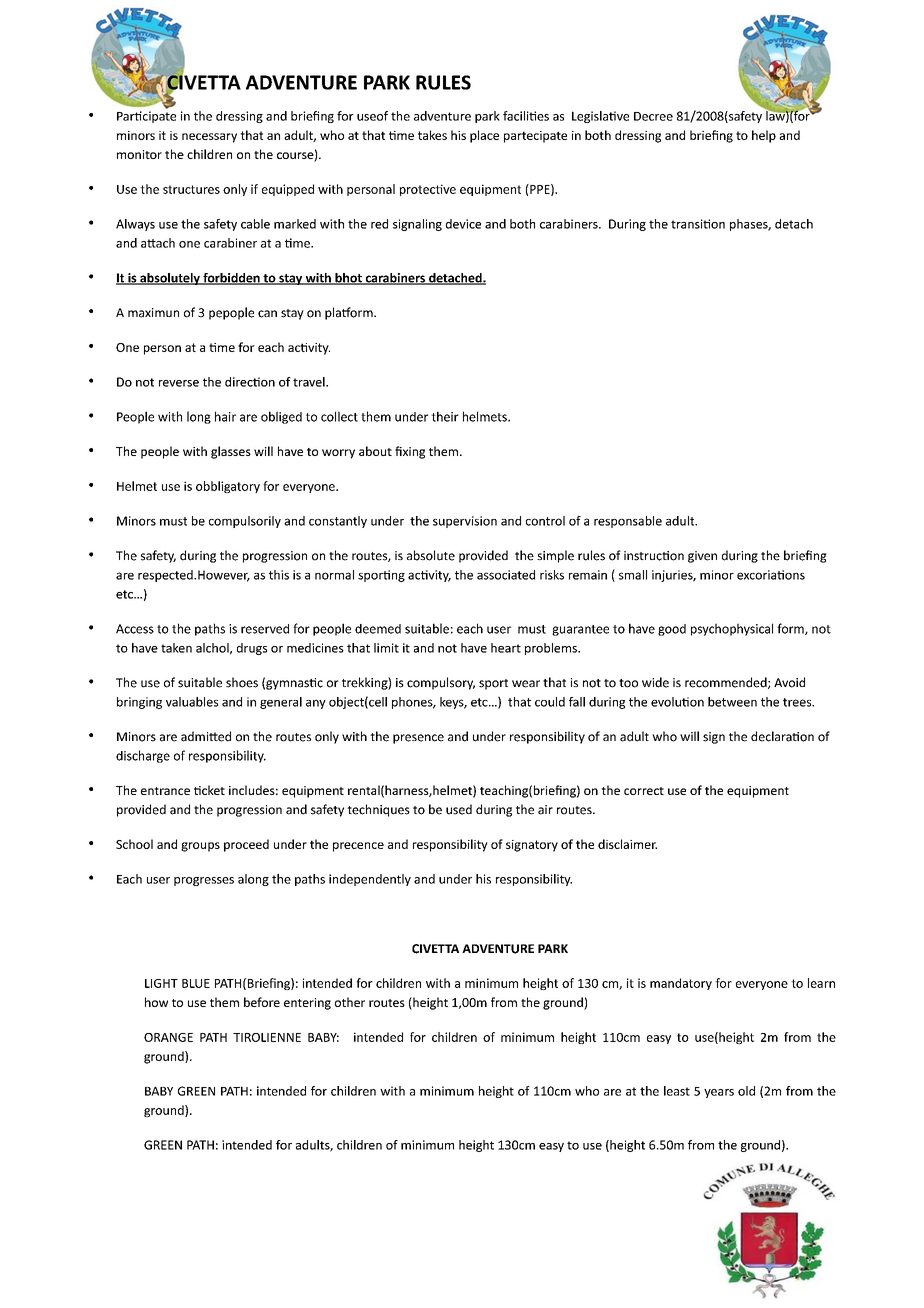  I want to click on associated, so click(506, 575).
